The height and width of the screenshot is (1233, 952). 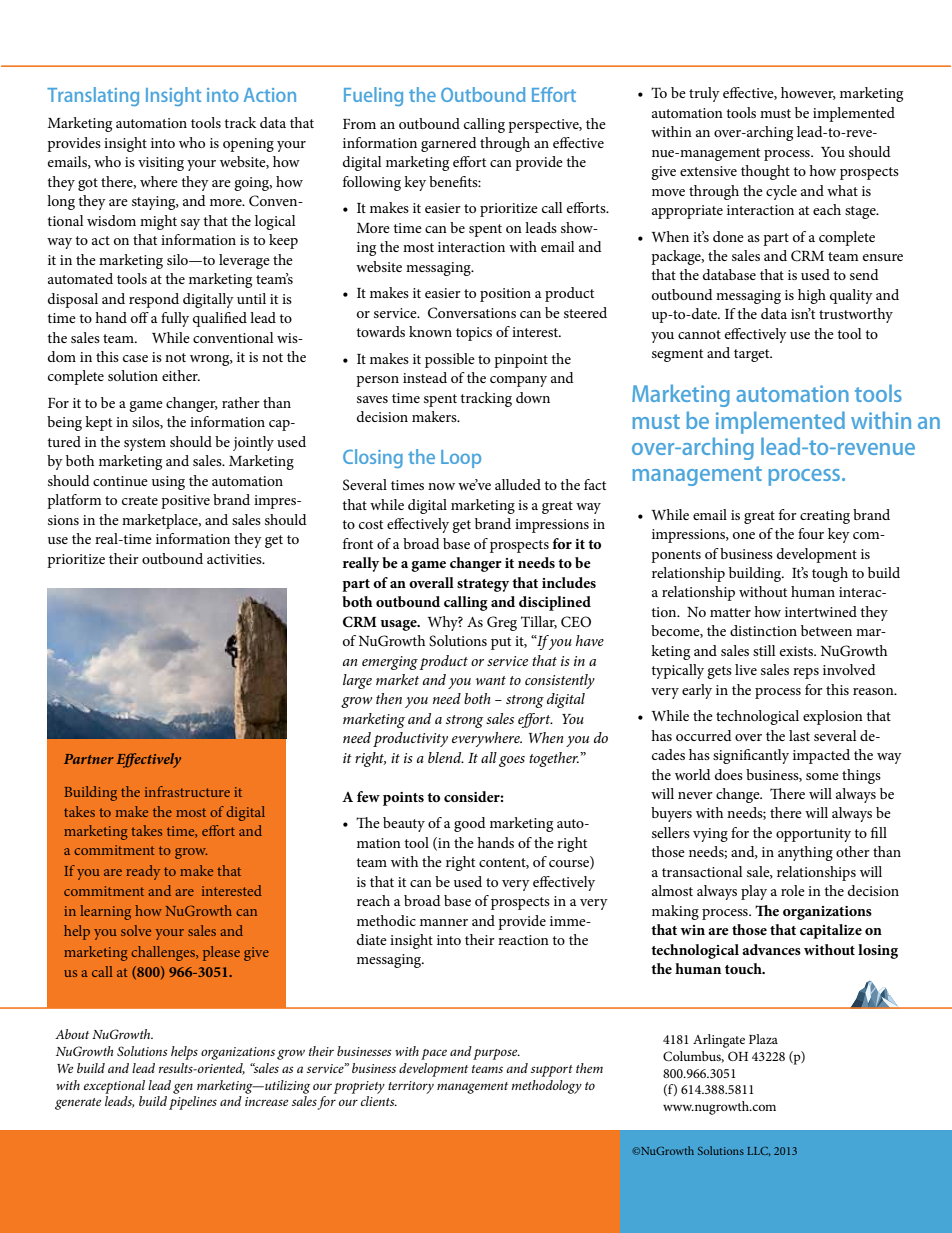 What do you see at coordinates (187, 791) in the screenshot?
I see `infrastructure` at bounding box center [187, 791].
